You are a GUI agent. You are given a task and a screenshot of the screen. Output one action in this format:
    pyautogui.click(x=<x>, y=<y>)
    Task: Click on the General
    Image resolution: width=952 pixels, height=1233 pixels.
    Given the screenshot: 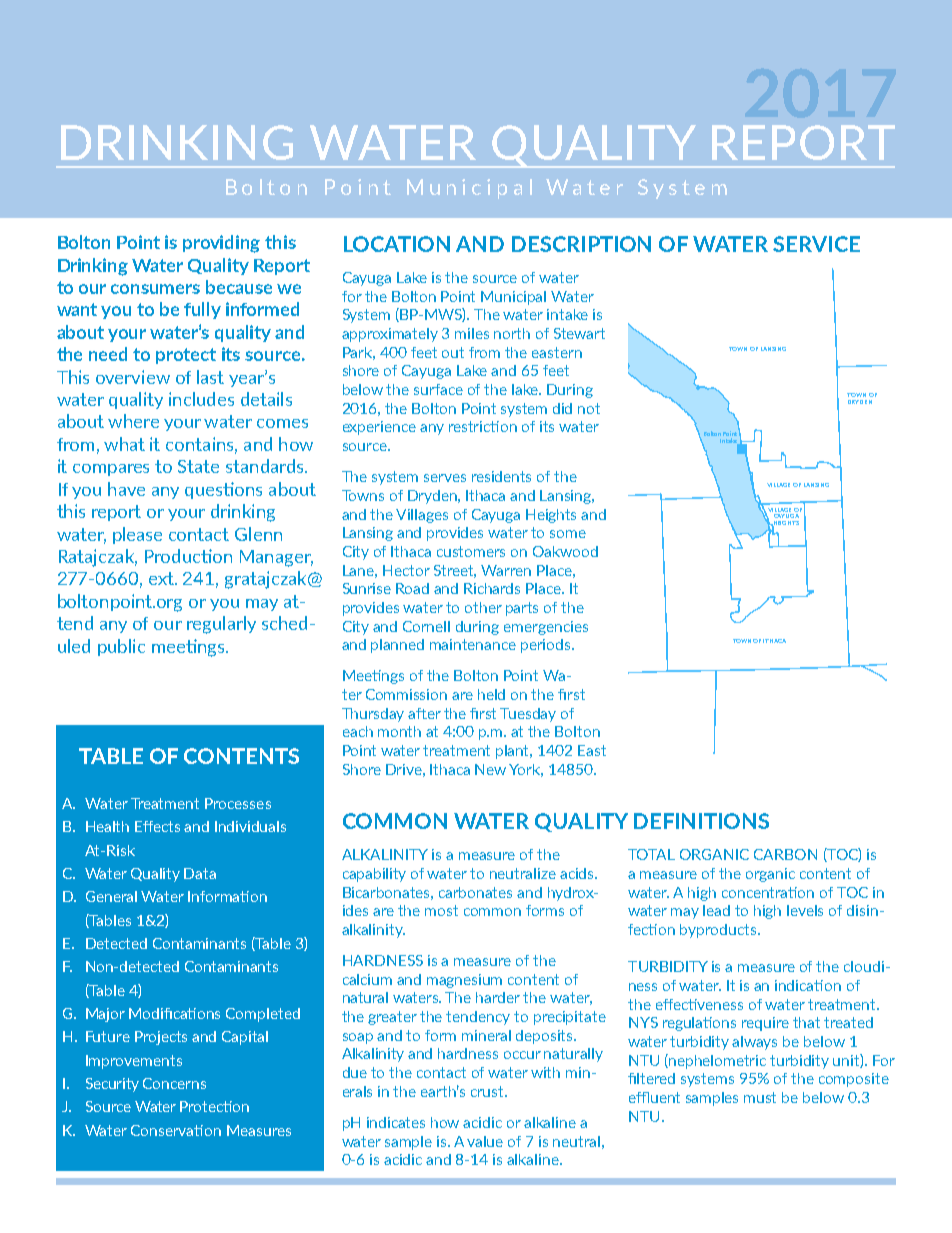 What is the action you would take?
    pyautogui.click(x=111, y=896)
